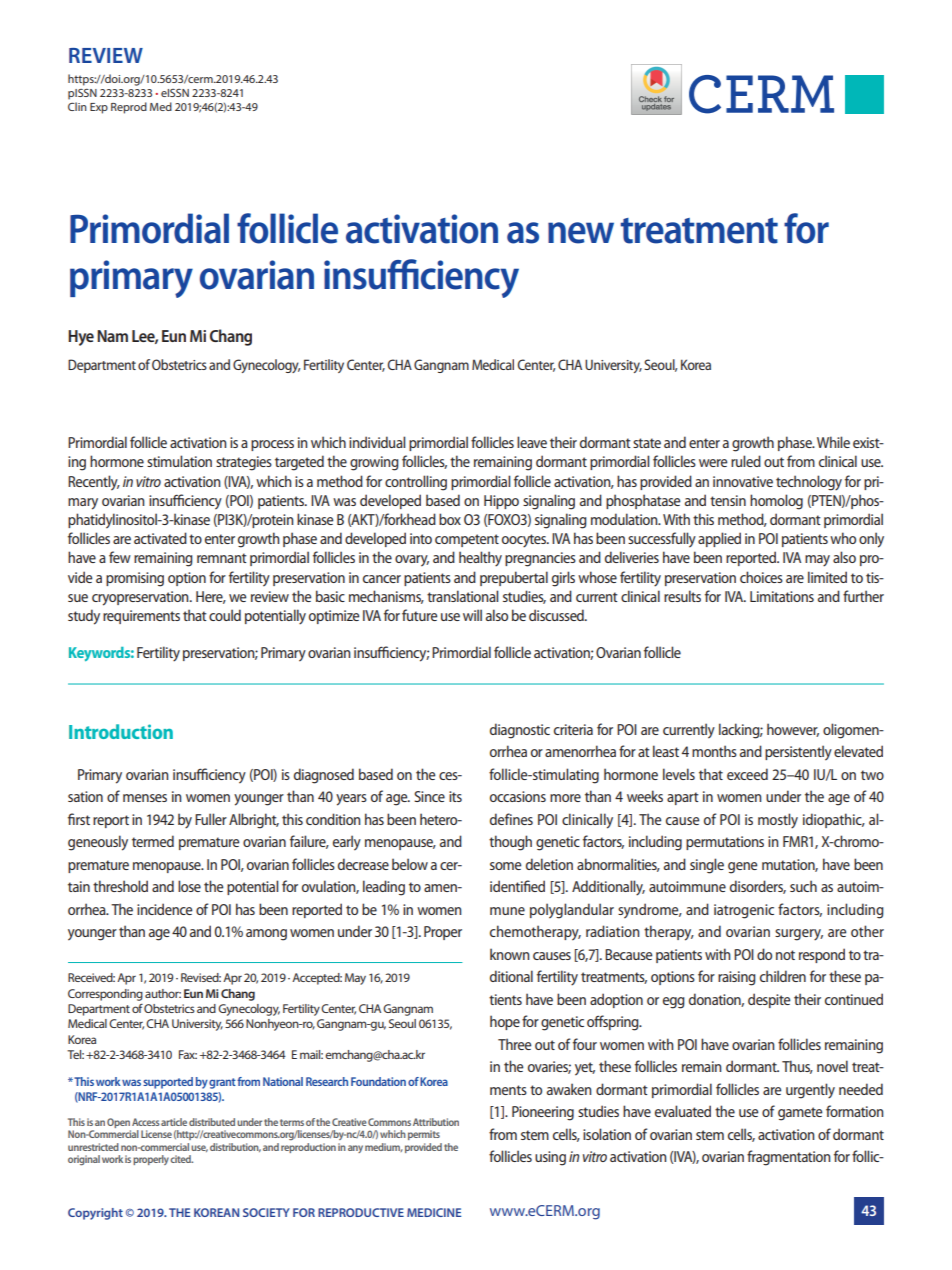 Image resolution: width=952 pixels, height=1270 pixels. I want to click on could, so click(225, 615).
